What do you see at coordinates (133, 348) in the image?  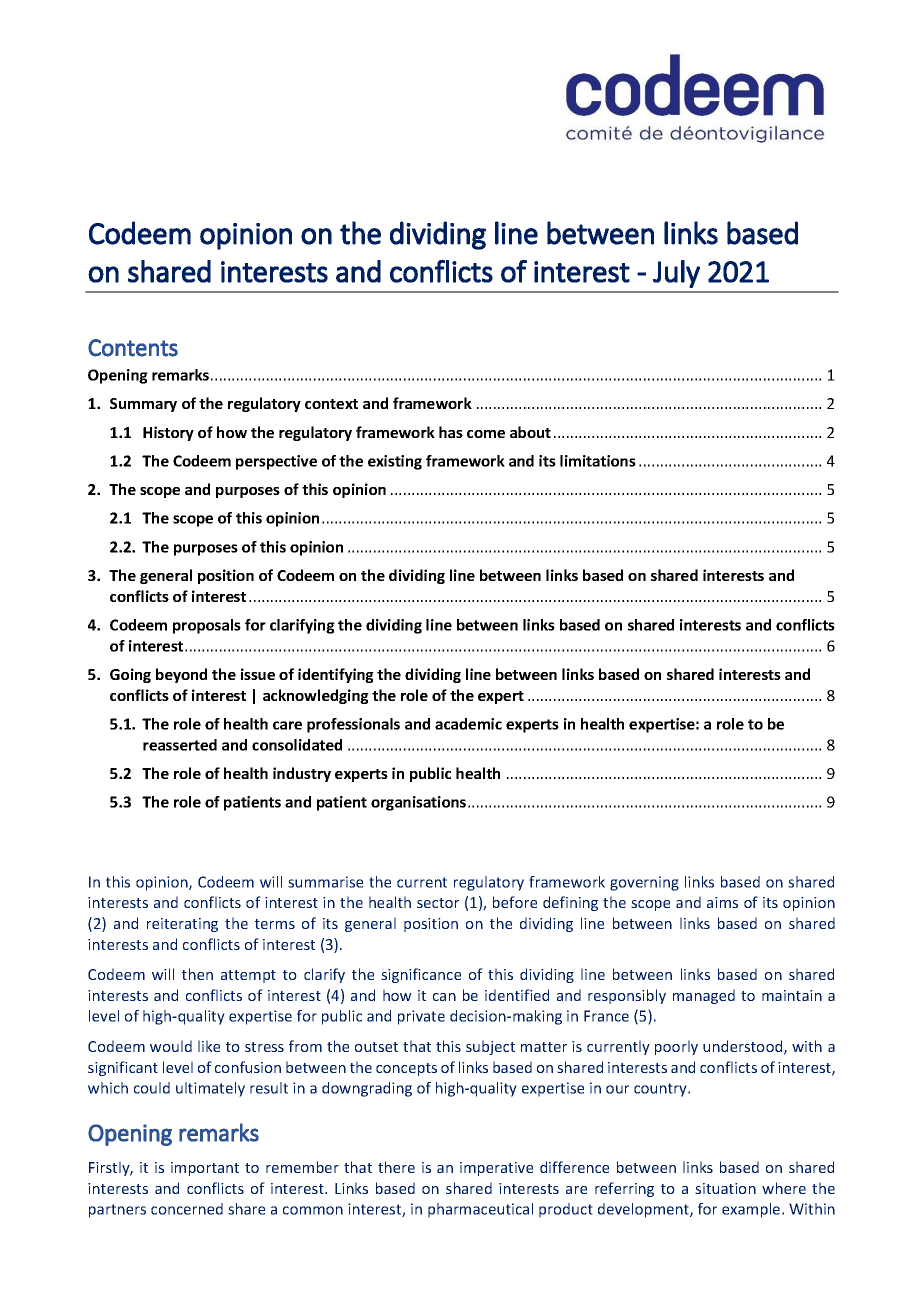 I see `Contents` at bounding box center [133, 348].
